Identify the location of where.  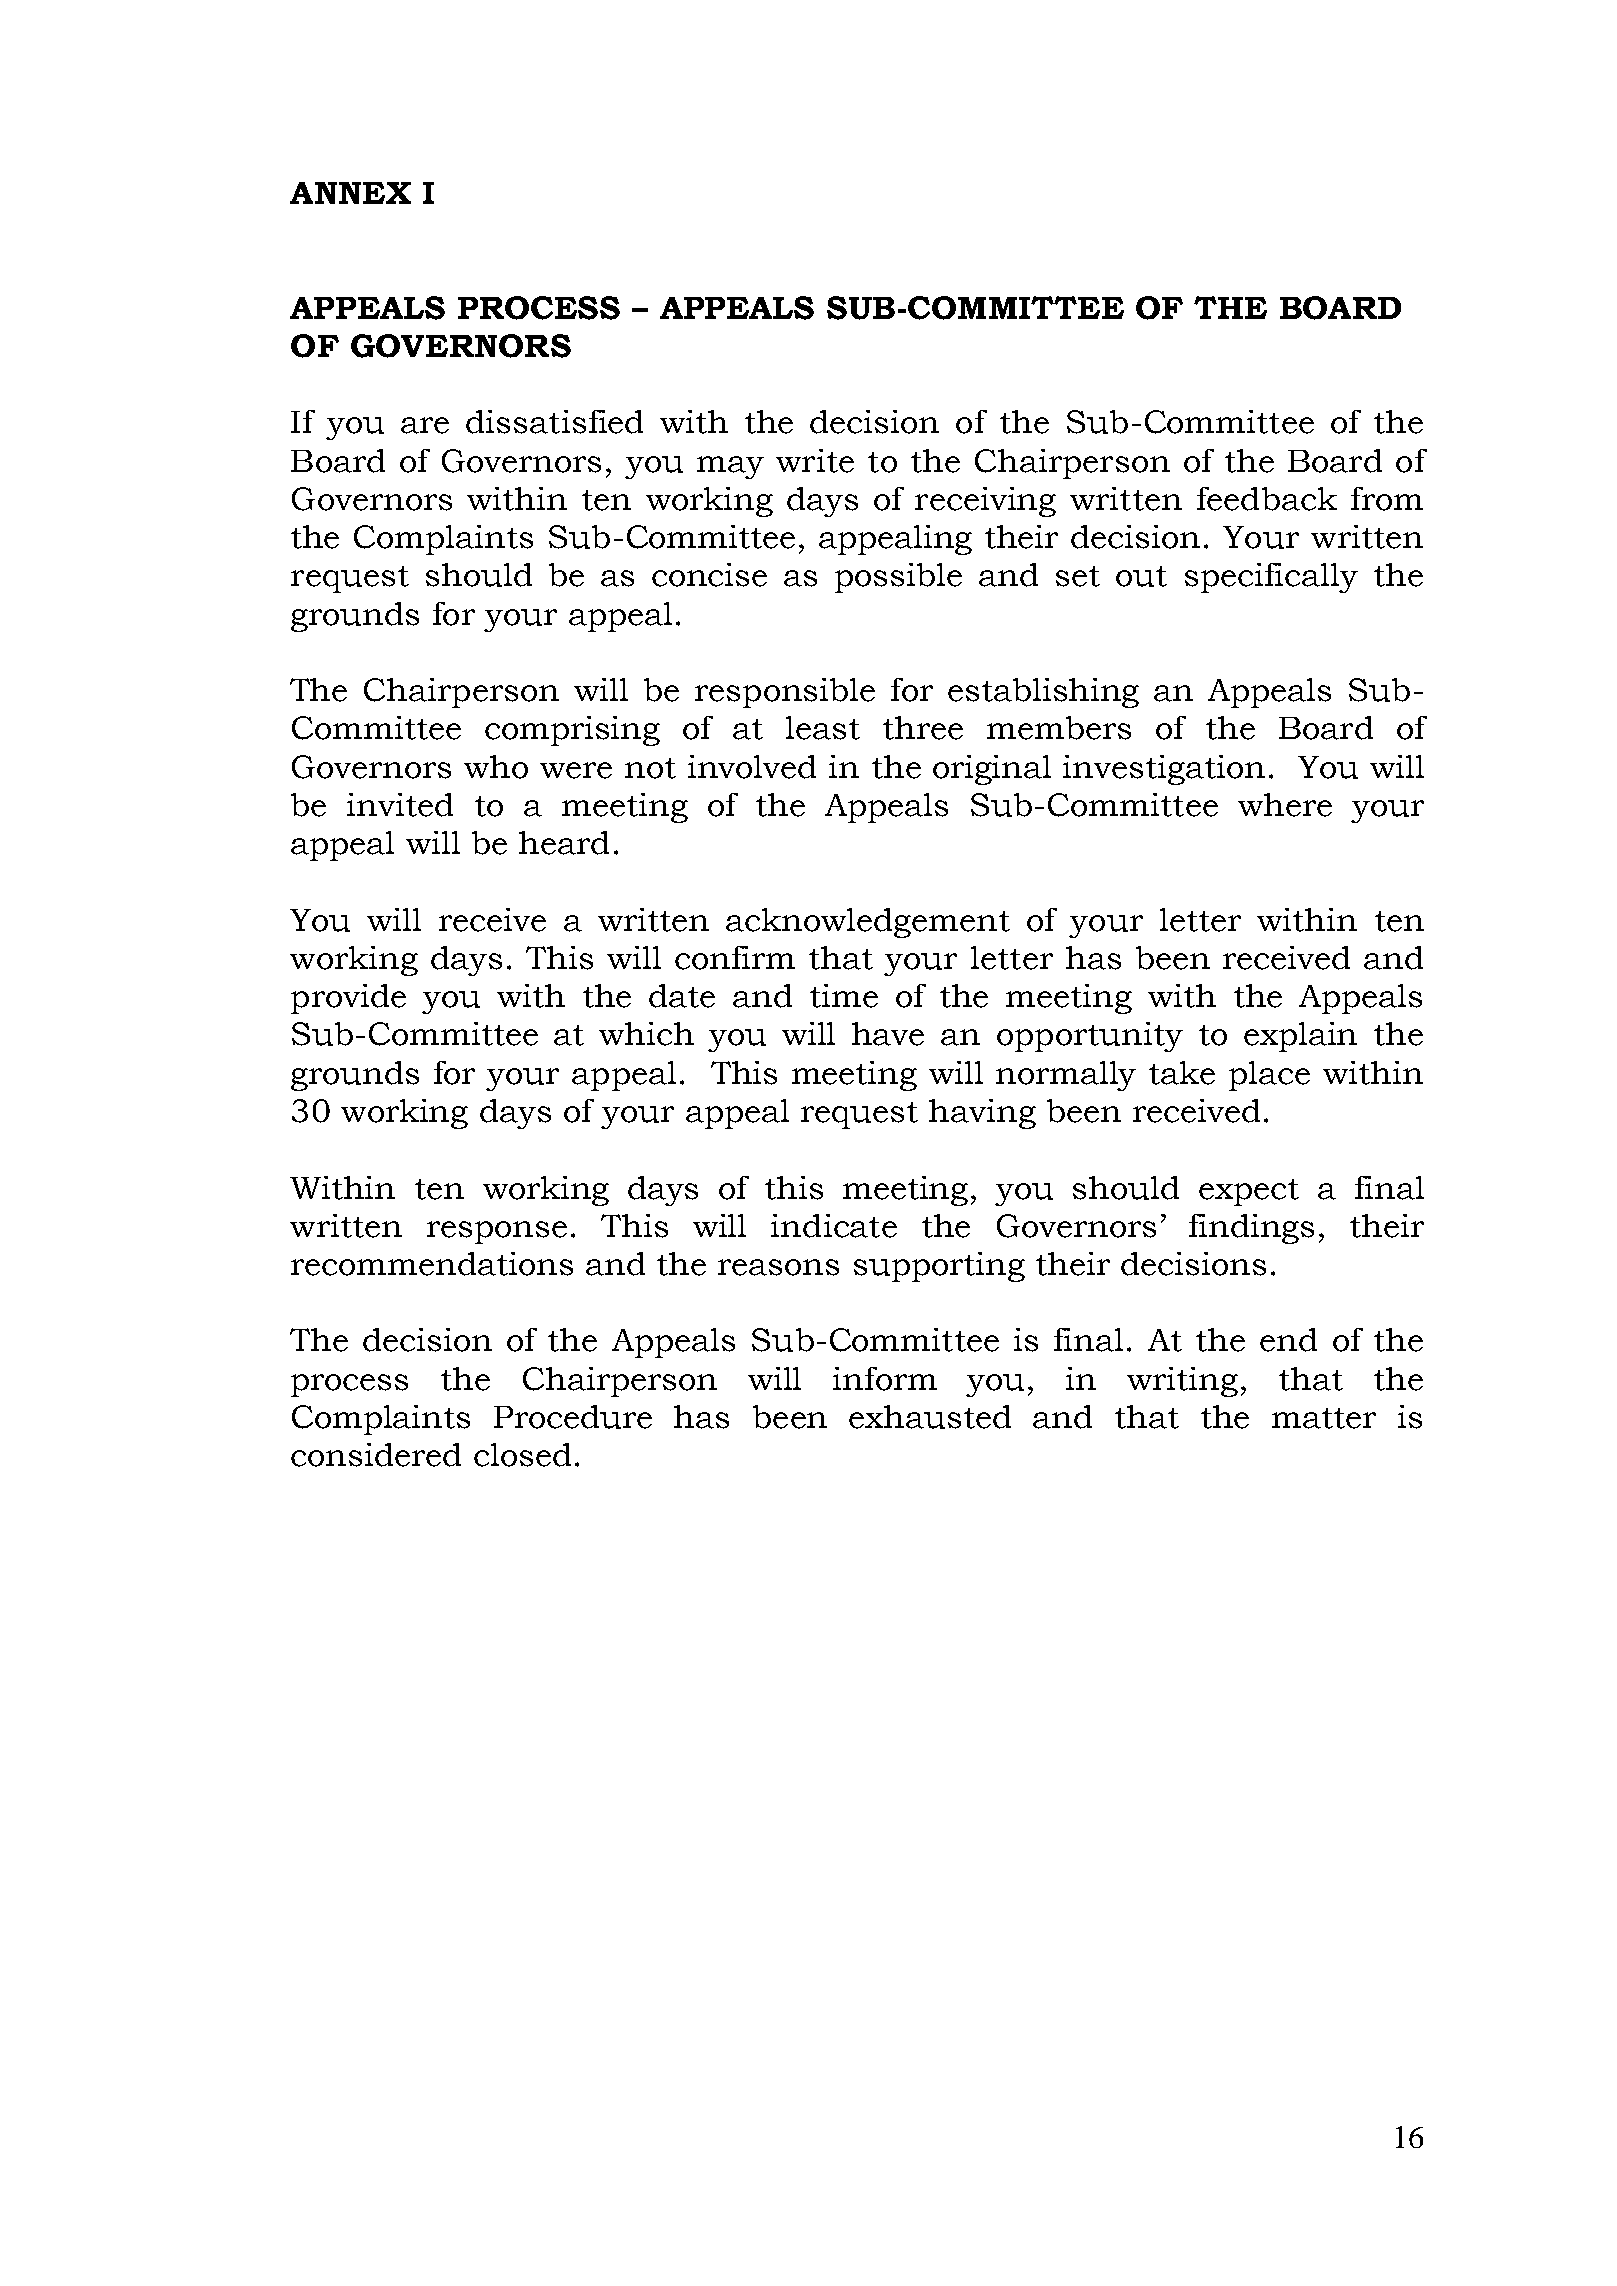
(1285, 805).
